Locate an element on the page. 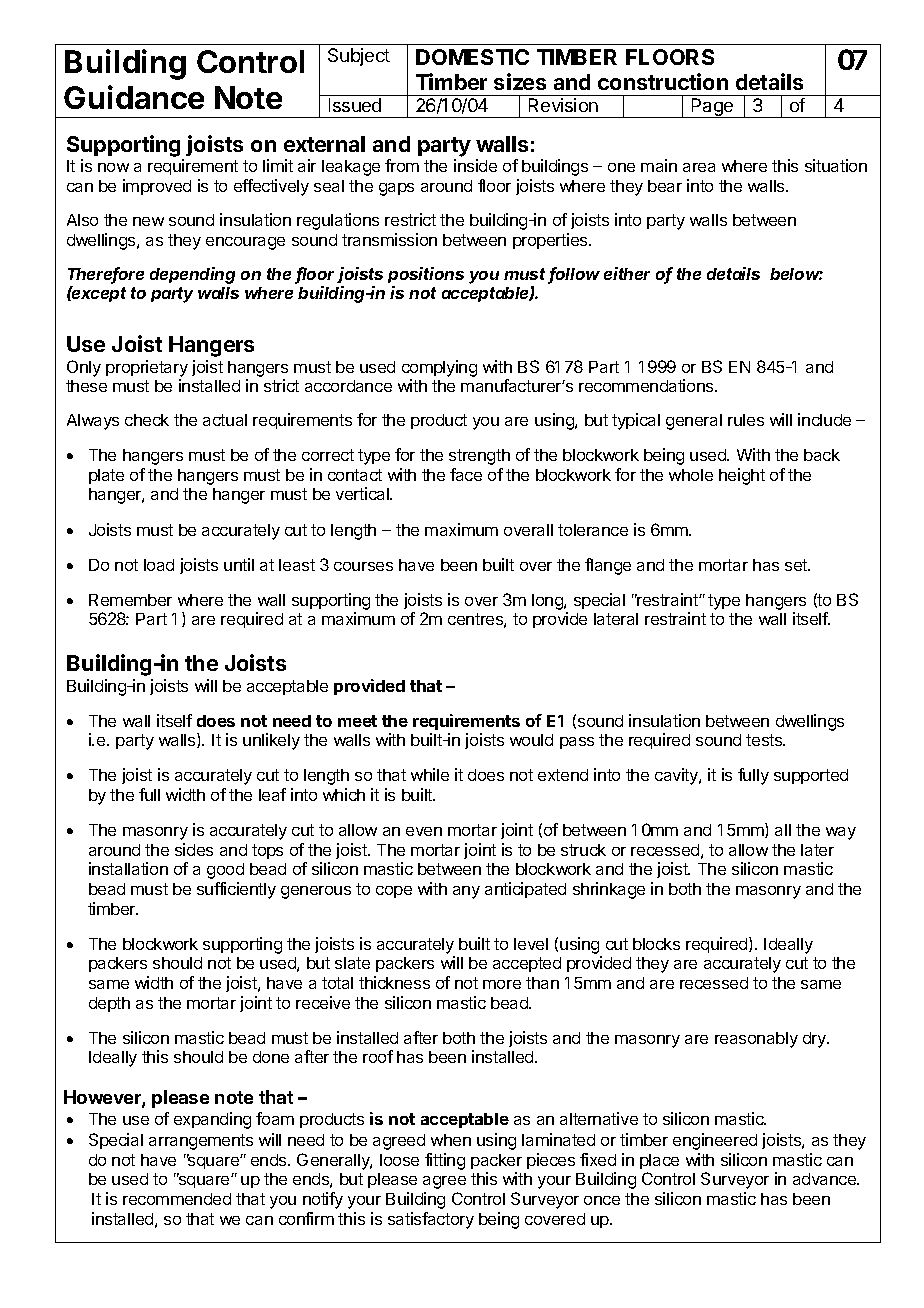 The image size is (924, 1308). fitting is located at coordinates (445, 1161).
